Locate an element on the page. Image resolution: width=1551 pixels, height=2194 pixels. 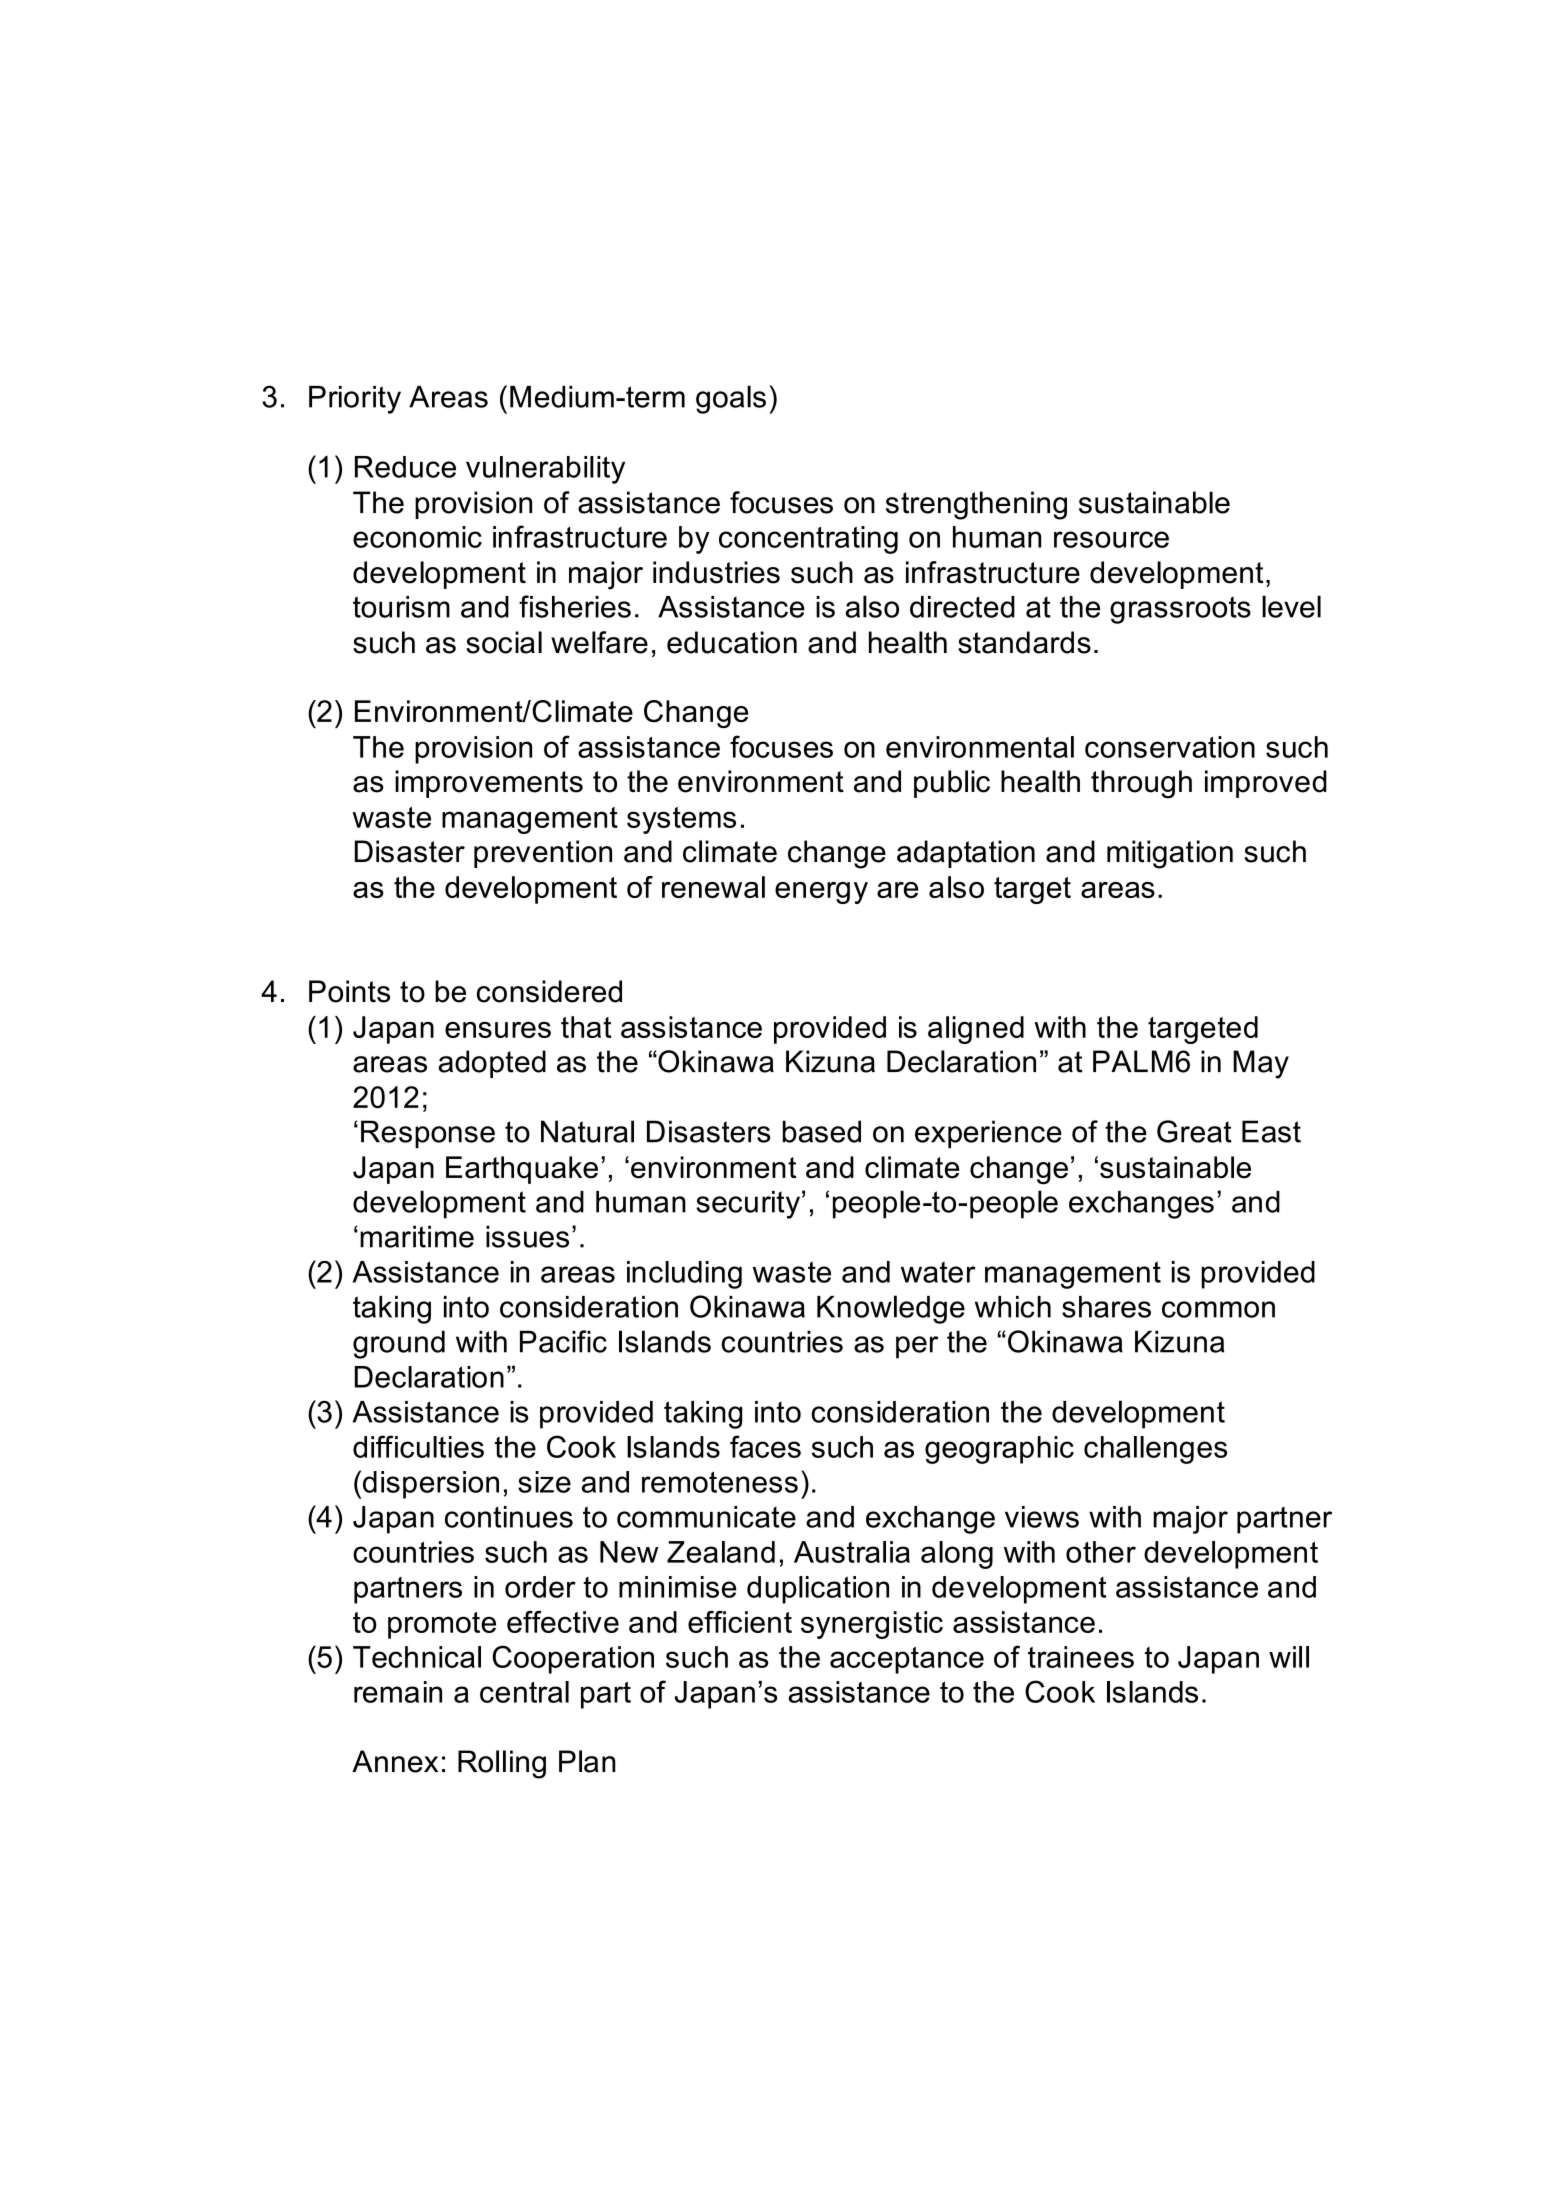
Reduce is located at coordinates (405, 467).
